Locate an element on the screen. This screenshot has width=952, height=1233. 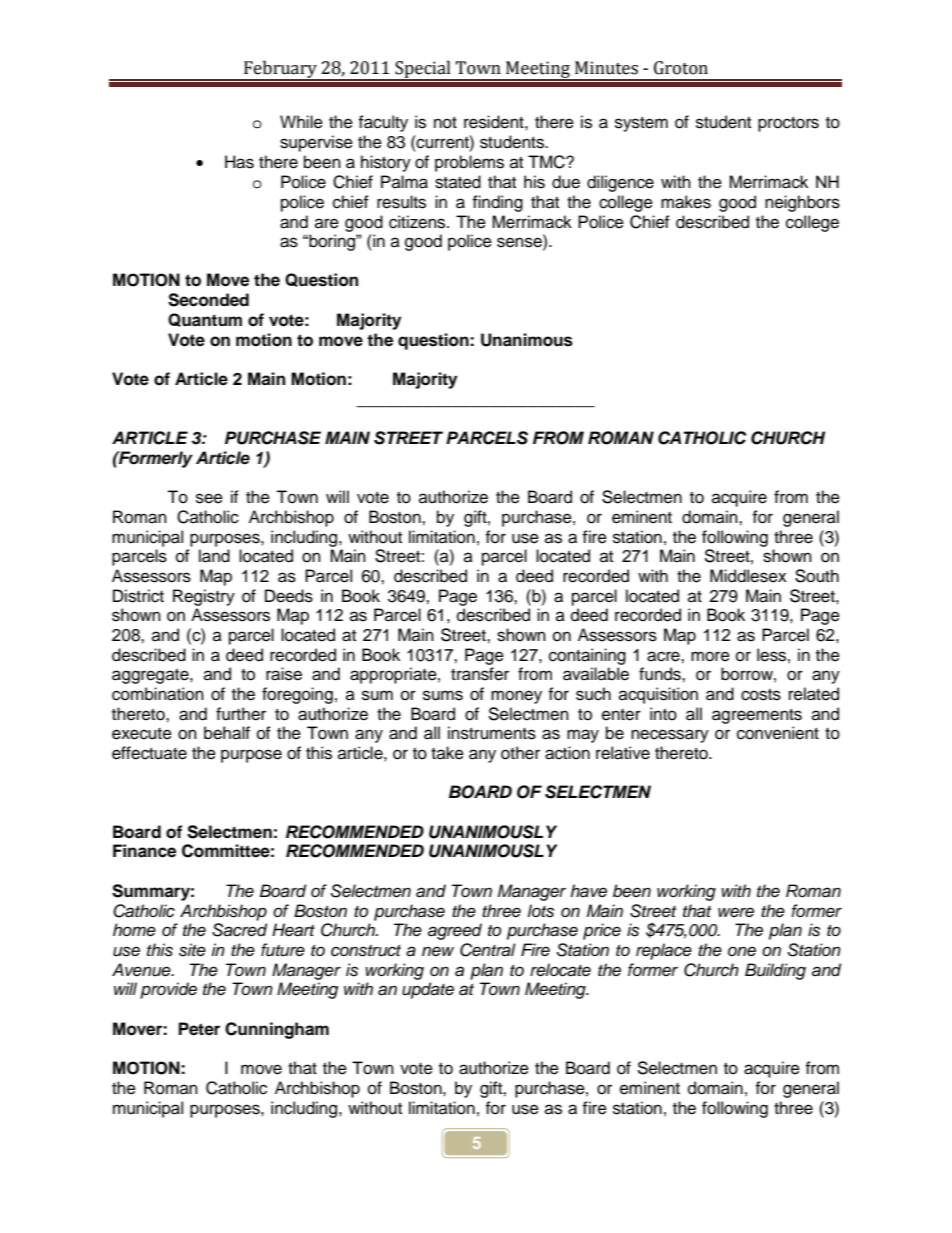
Peter is located at coordinates (199, 1029).
